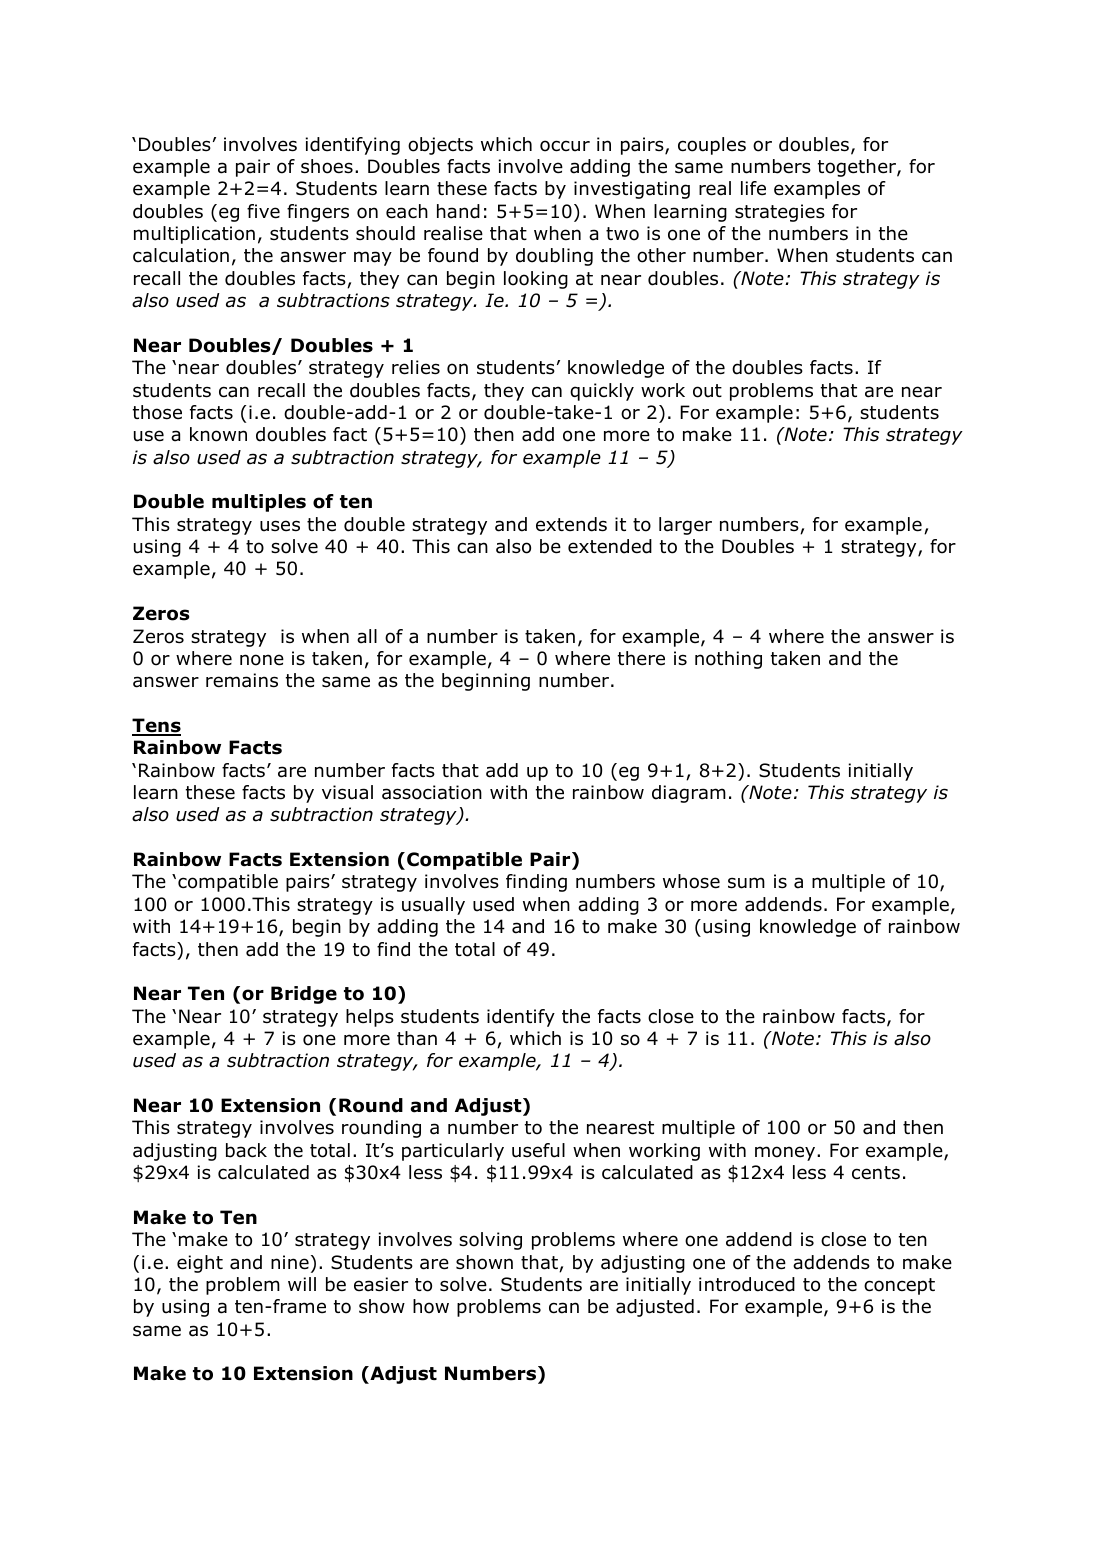  What do you see at coordinates (304, 995) in the document?
I see `Bridge` at bounding box center [304, 995].
